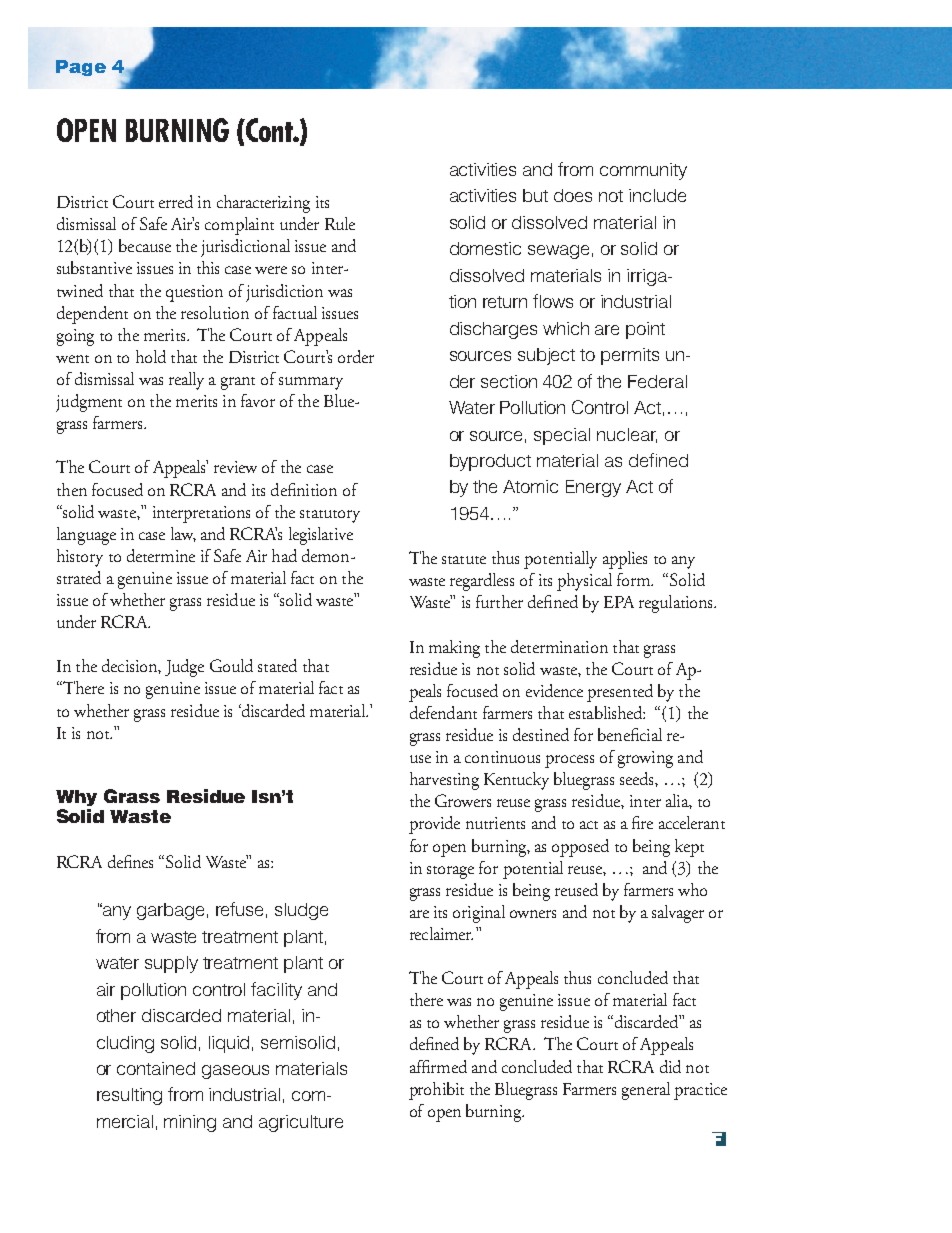 The height and width of the screenshot is (1233, 952). I want to click on determine, so click(161, 555).
